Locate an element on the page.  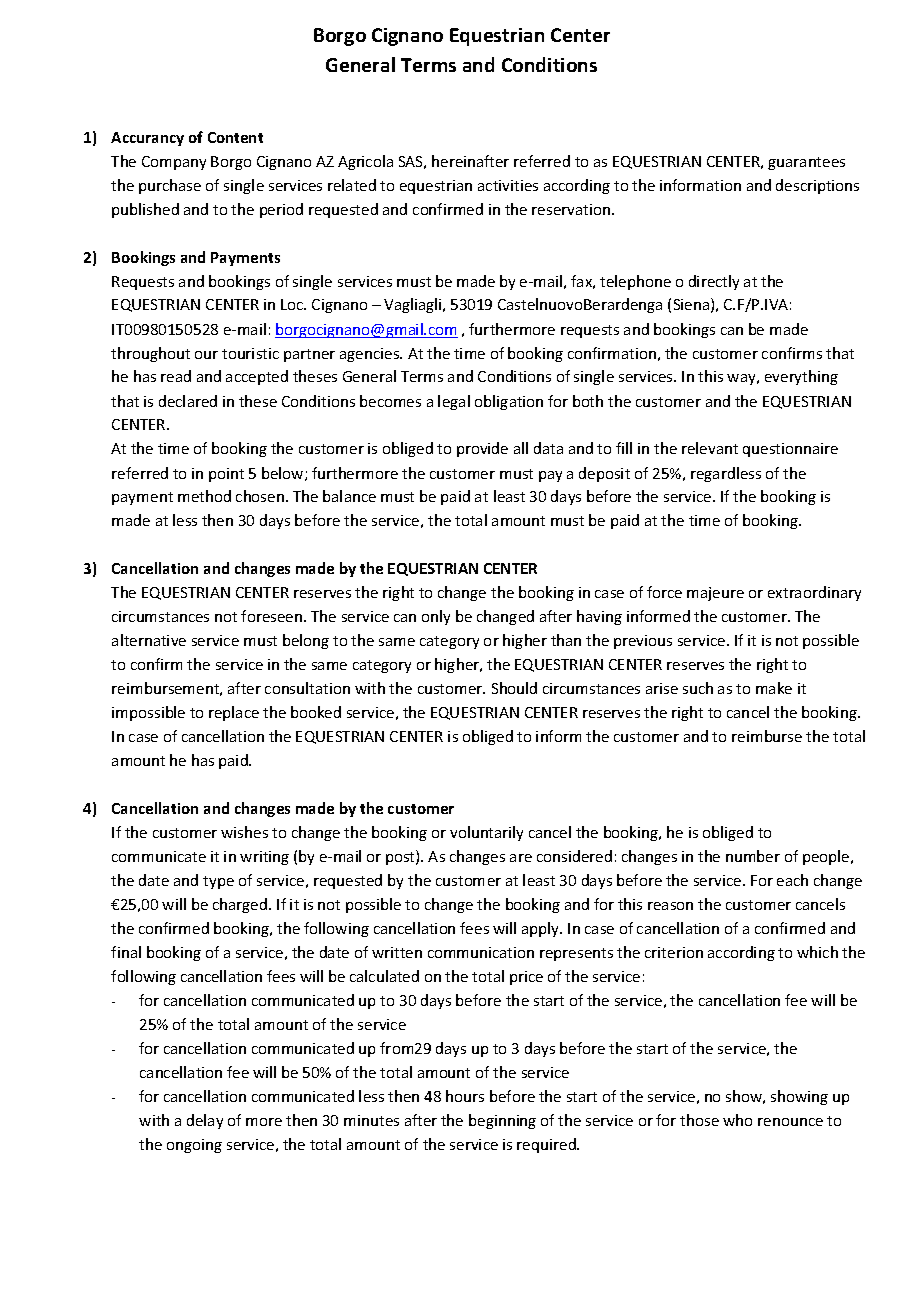
majeure is located at coordinates (715, 594).
